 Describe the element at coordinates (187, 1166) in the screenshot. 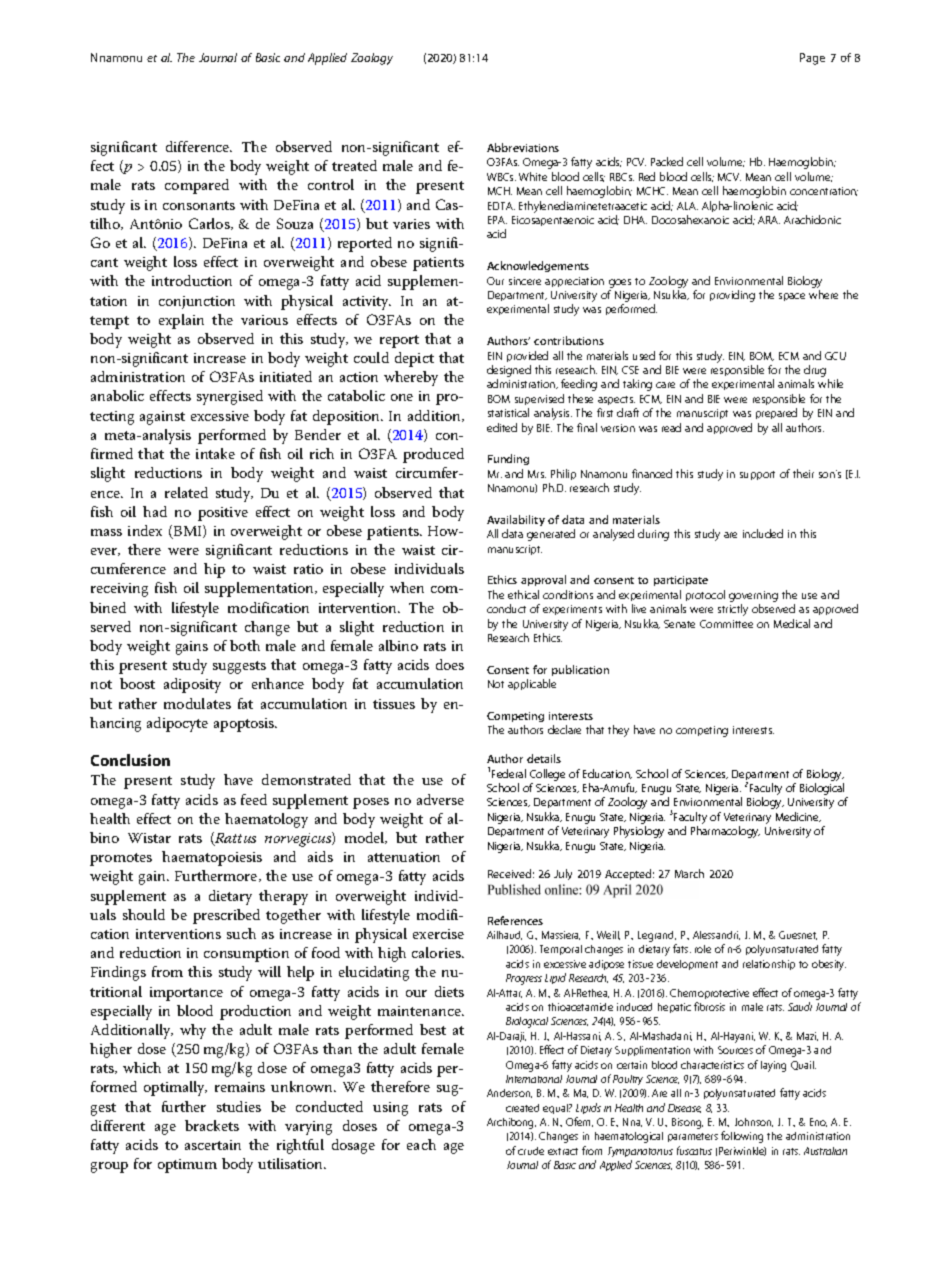

I see `optimum` at that location.
